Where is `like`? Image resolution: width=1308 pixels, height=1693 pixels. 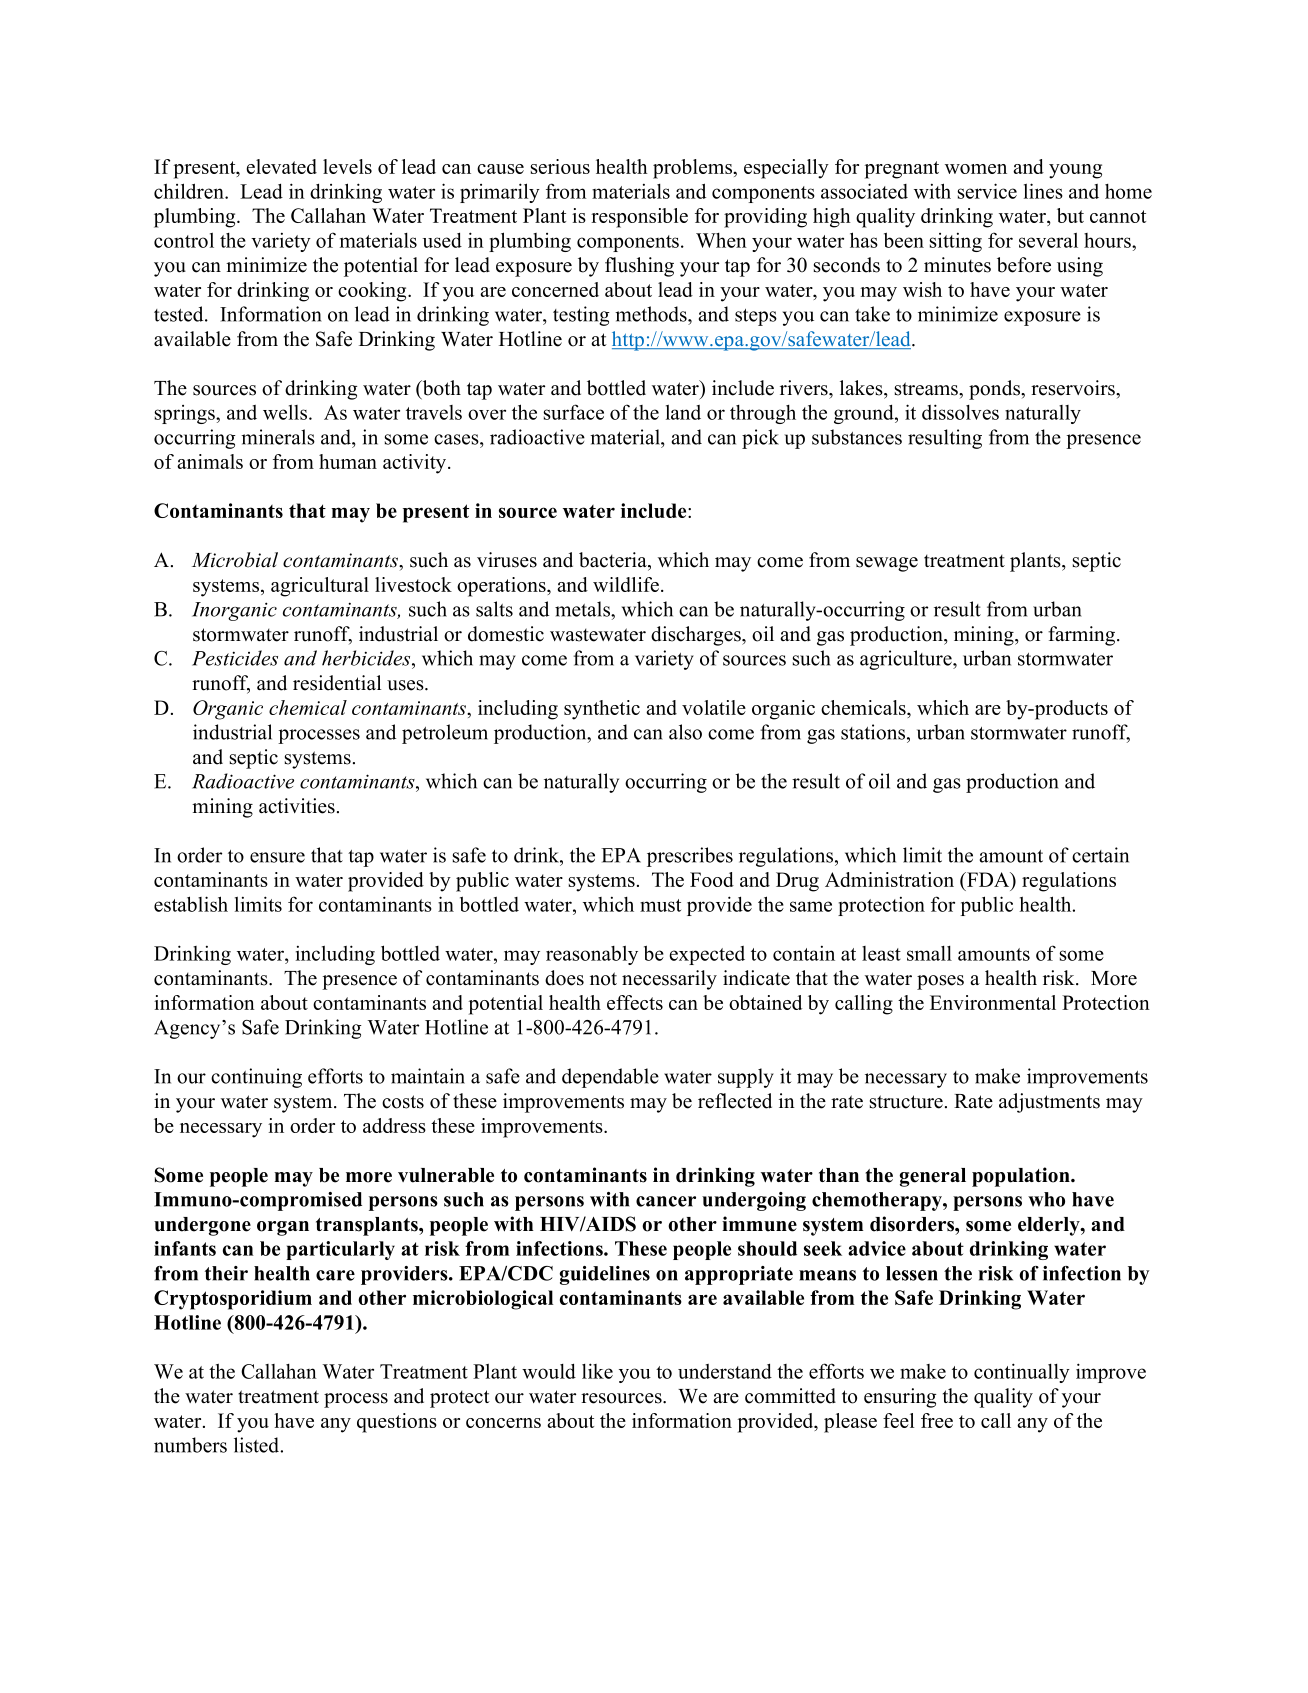 like is located at coordinates (597, 1371).
